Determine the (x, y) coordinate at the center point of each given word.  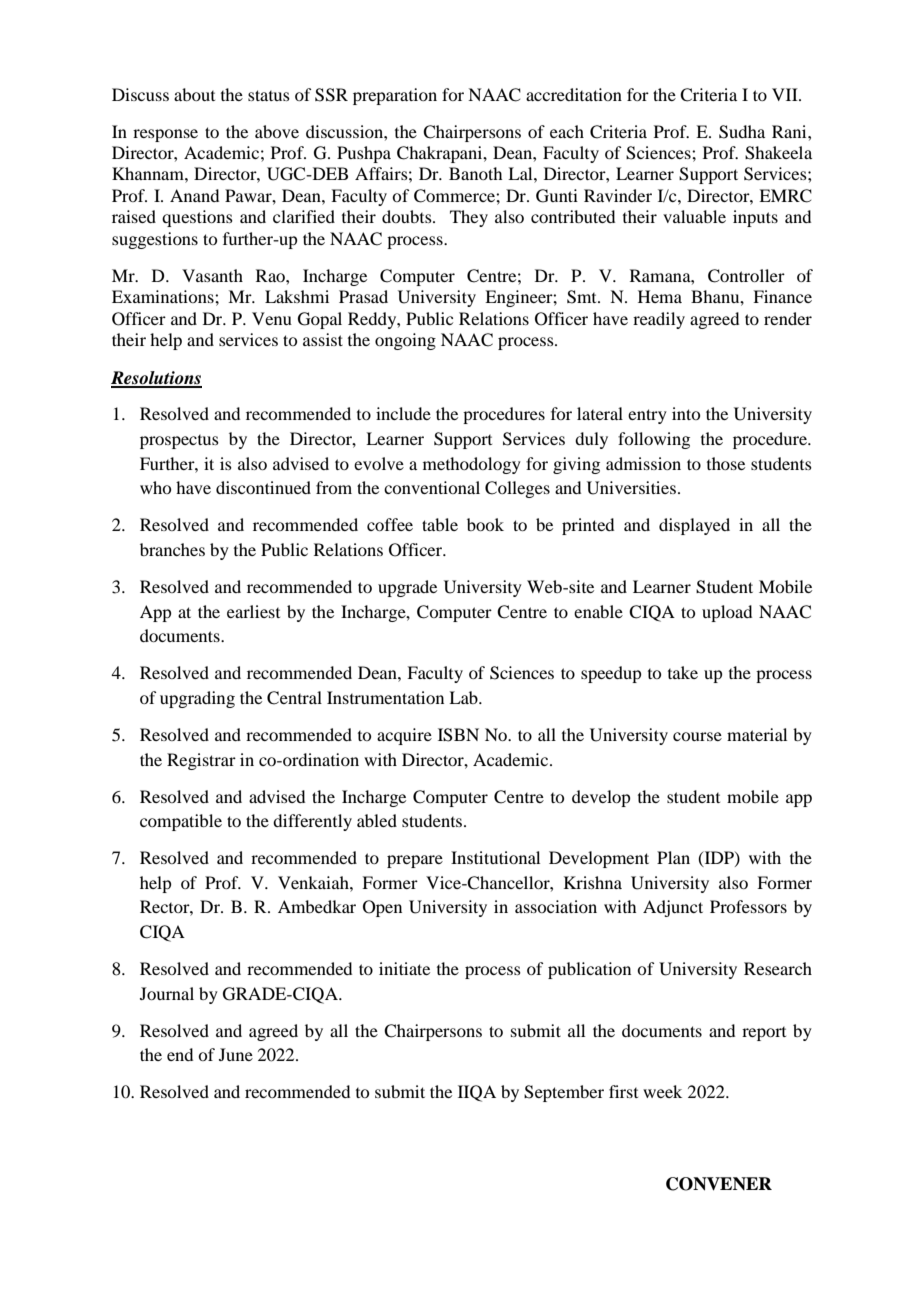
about (194, 94)
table (440, 524)
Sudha (742, 132)
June (236, 1054)
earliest (253, 611)
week (662, 1091)
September (564, 1093)
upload (727, 613)
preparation (395, 96)
